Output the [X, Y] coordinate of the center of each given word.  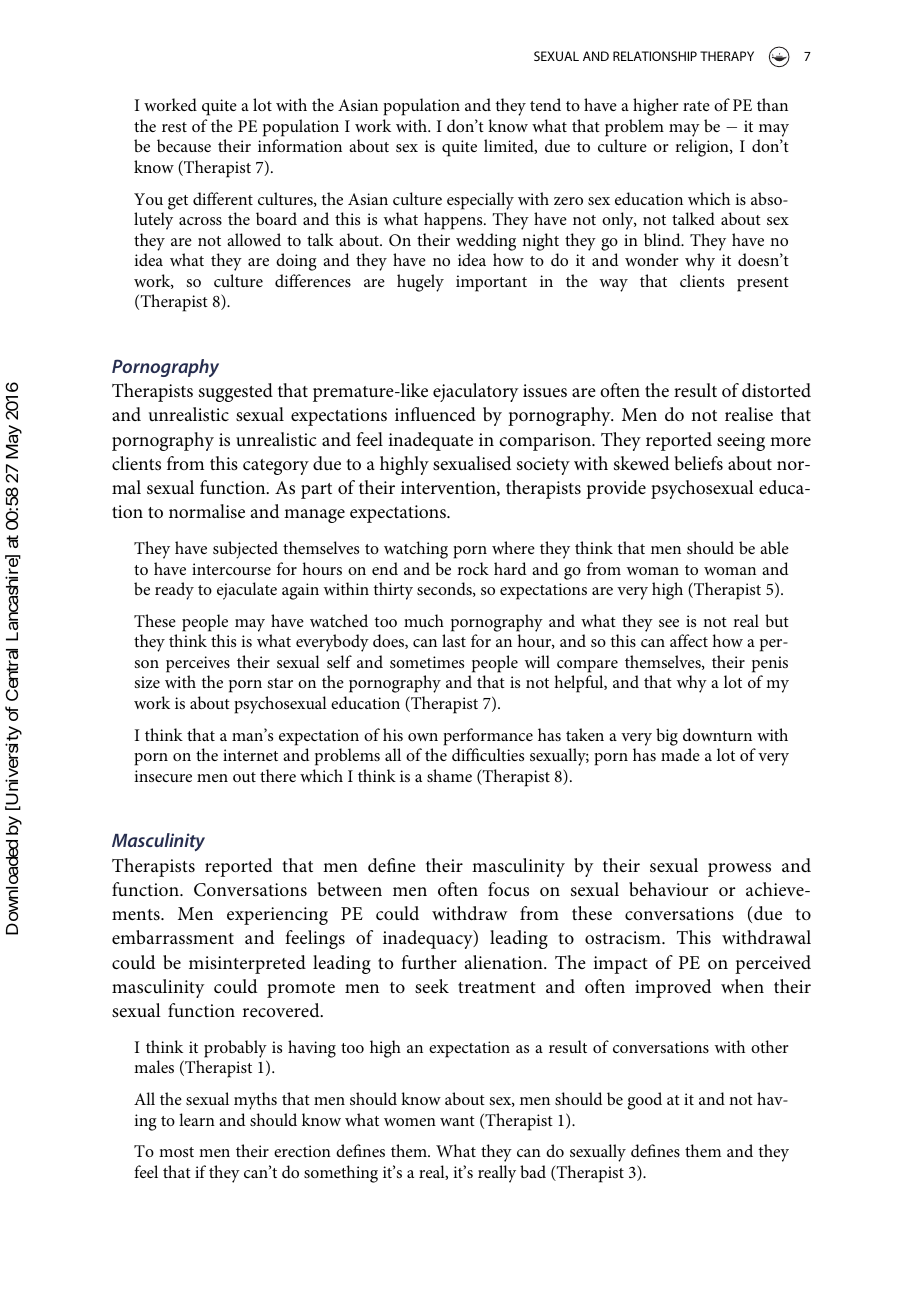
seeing [741, 442]
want [457, 1121]
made [680, 754]
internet [250, 755]
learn [197, 1119]
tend [545, 104]
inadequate [430, 441]
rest [174, 127]
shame [449, 775]
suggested [236, 392]
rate [696, 106]
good [645, 1101]
